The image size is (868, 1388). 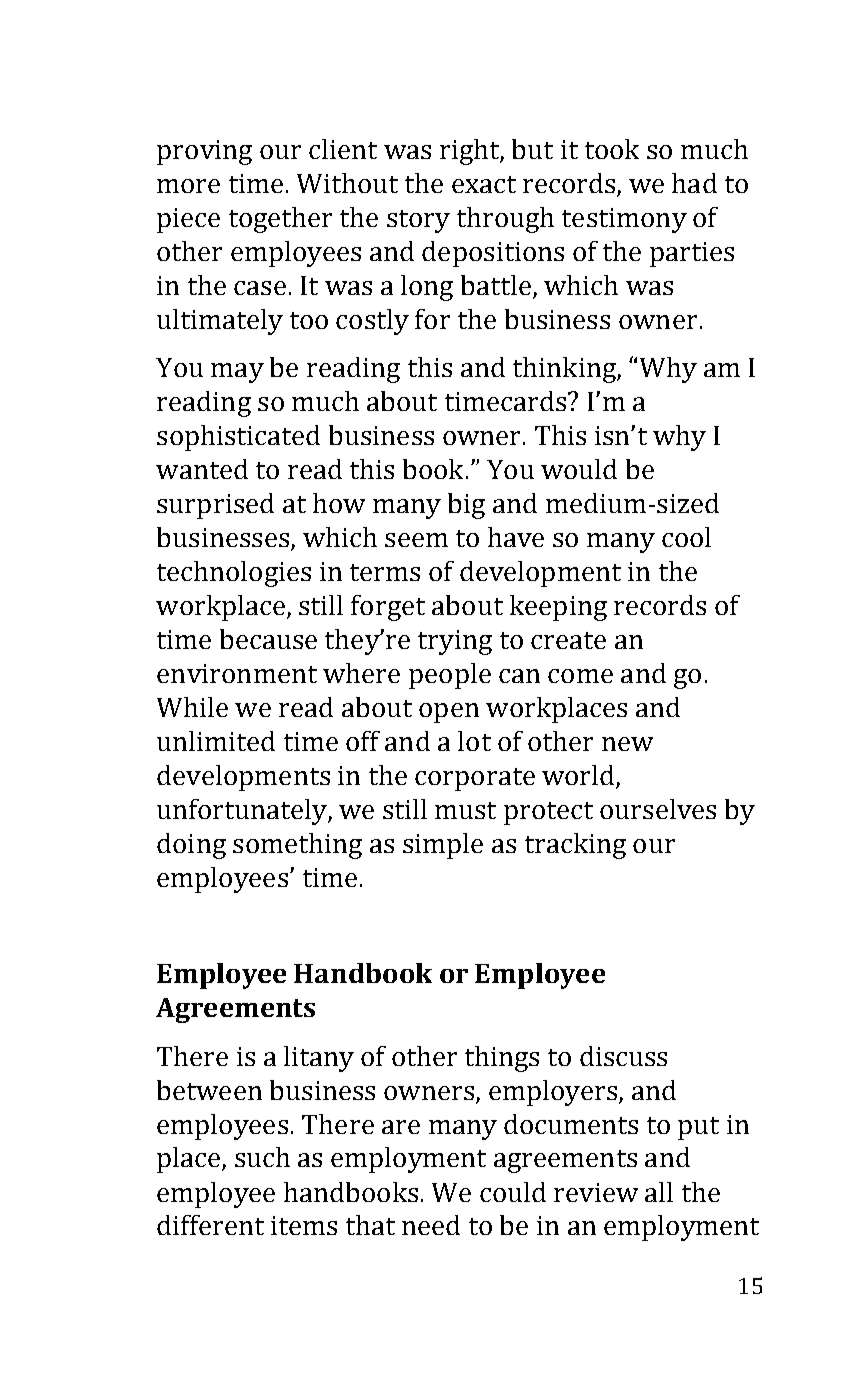 I want to click on such, so click(x=262, y=1157).
